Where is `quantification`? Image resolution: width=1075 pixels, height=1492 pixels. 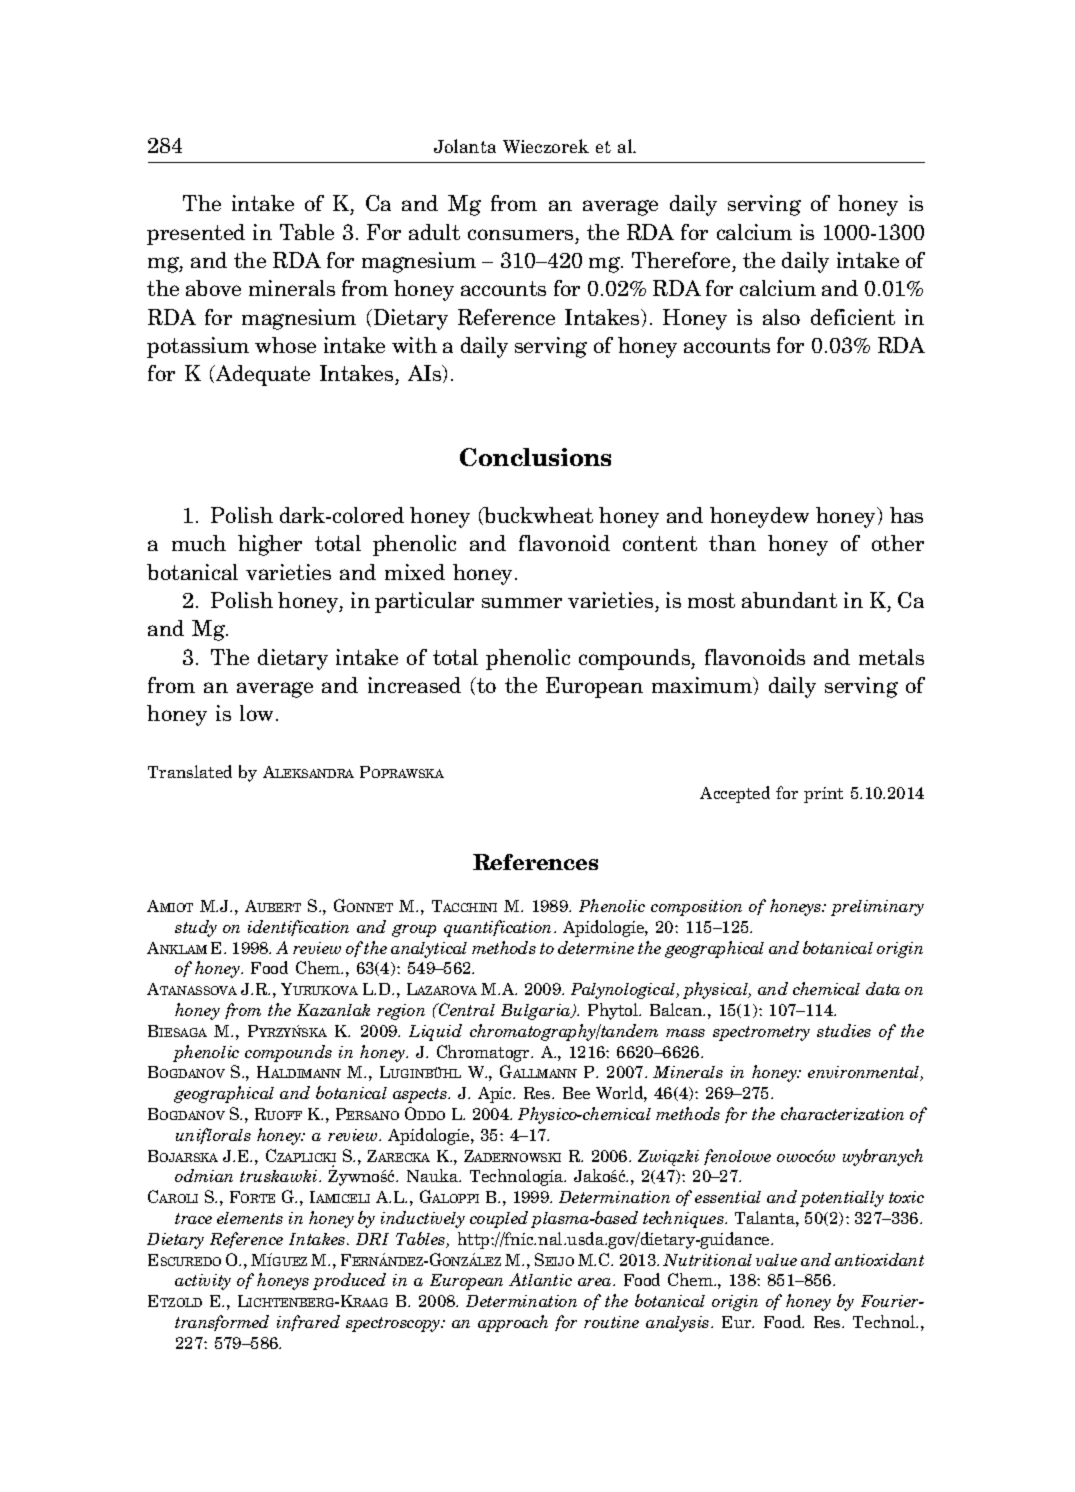 quantification is located at coordinates (499, 928).
